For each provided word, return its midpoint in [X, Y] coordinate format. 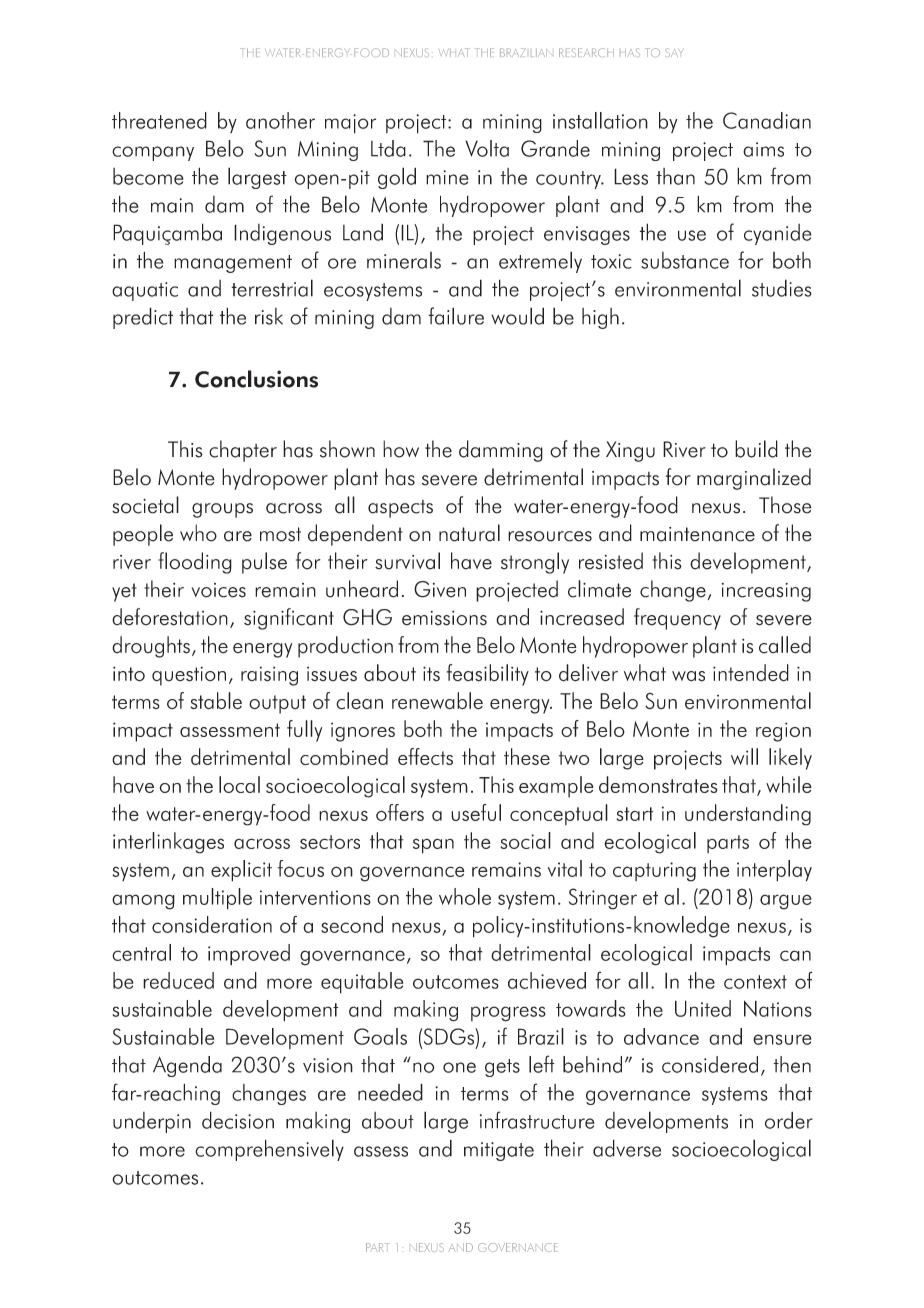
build [756, 449]
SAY [674, 52]
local [239, 784]
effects [425, 756]
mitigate [499, 1151]
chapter [243, 451]
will [744, 756]
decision [238, 1120]
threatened [159, 120]
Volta [487, 148]
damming [501, 451]
